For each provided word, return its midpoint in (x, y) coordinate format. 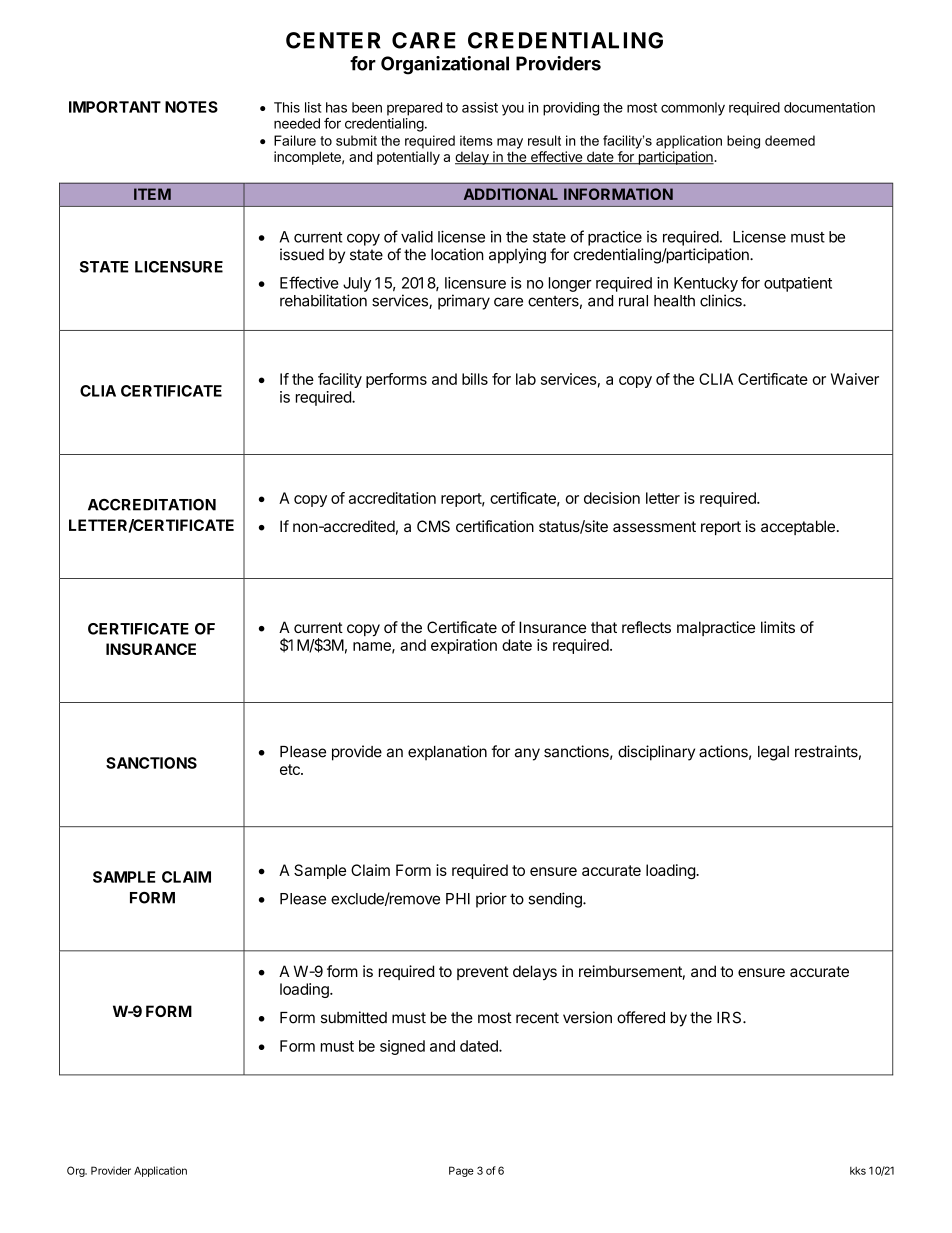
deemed (790, 140)
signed (402, 1047)
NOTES (191, 107)
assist (480, 107)
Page (461, 1171)
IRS (730, 1017)
